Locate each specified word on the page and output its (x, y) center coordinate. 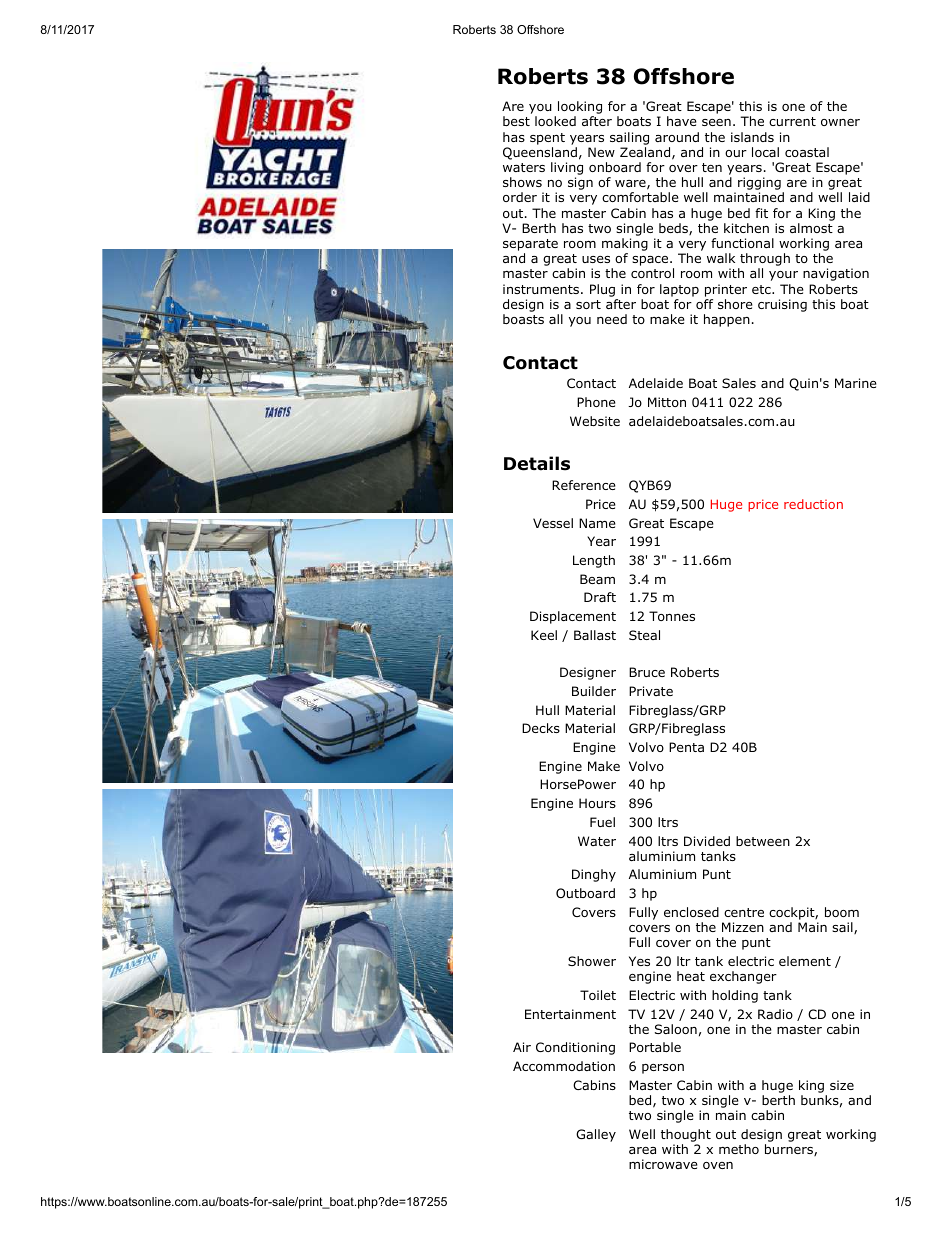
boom (842, 912)
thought (686, 1137)
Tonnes (672, 616)
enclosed (691, 912)
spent (547, 139)
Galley (596, 1135)
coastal (807, 152)
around (677, 137)
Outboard (585, 893)
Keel (544, 635)
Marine (856, 383)
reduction (813, 504)
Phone (596, 402)
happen (727, 320)
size (842, 1085)
